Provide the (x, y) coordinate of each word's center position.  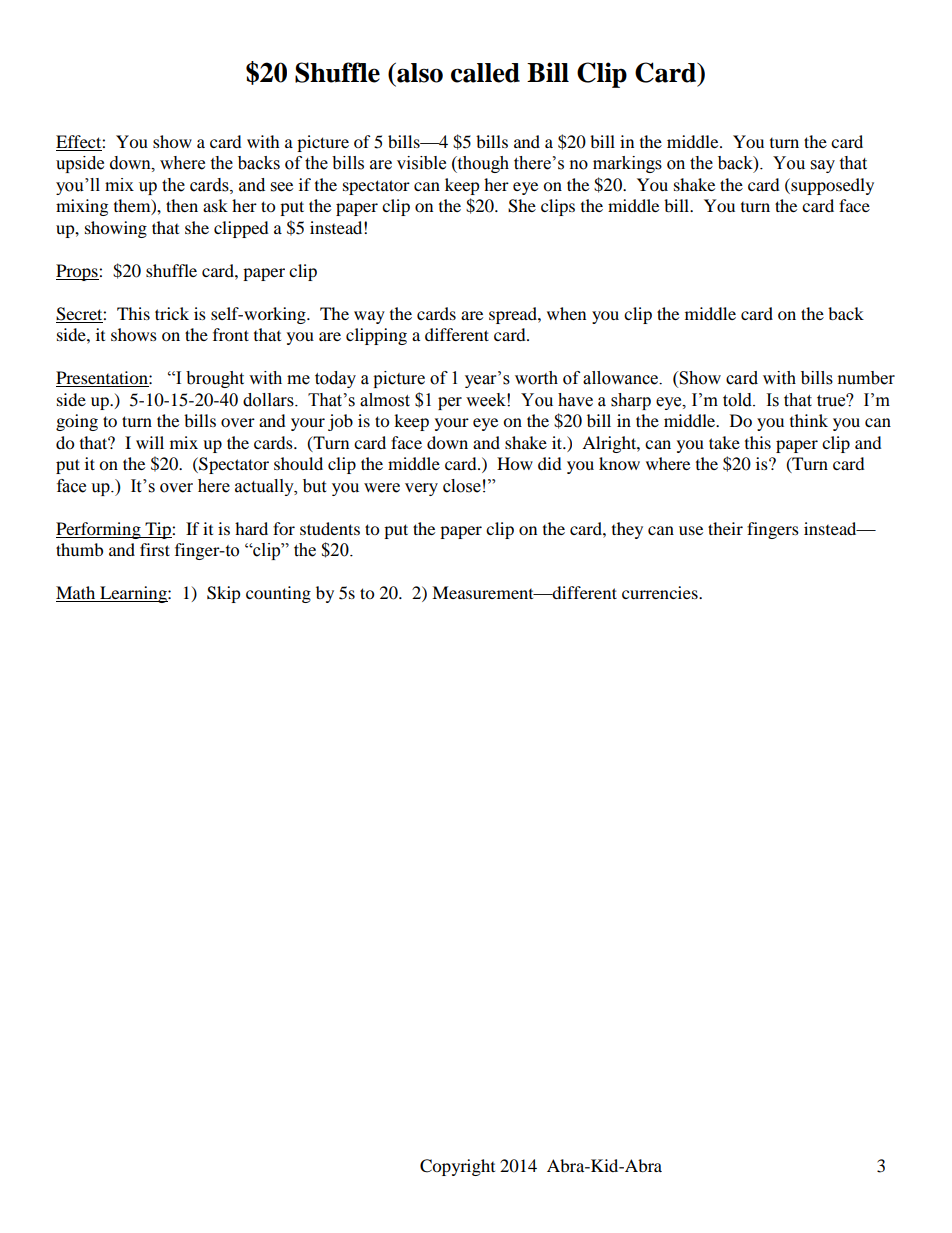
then (182, 205)
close (462, 486)
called (485, 73)
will (150, 442)
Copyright (457, 1167)
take (724, 442)
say (823, 166)
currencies (661, 592)
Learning (133, 594)
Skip (224, 594)
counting (278, 594)
